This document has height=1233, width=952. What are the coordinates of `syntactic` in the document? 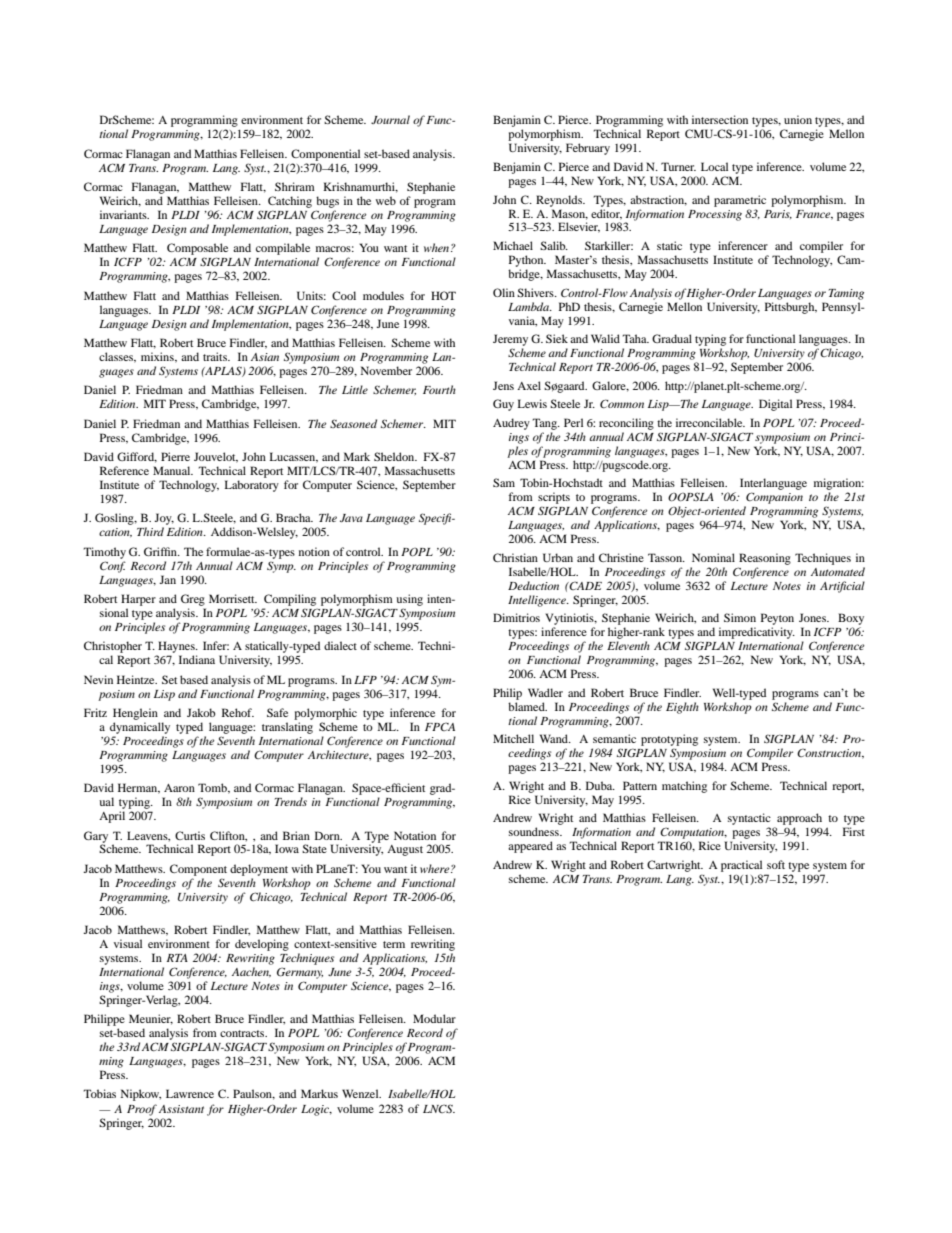 It's located at (749, 820).
